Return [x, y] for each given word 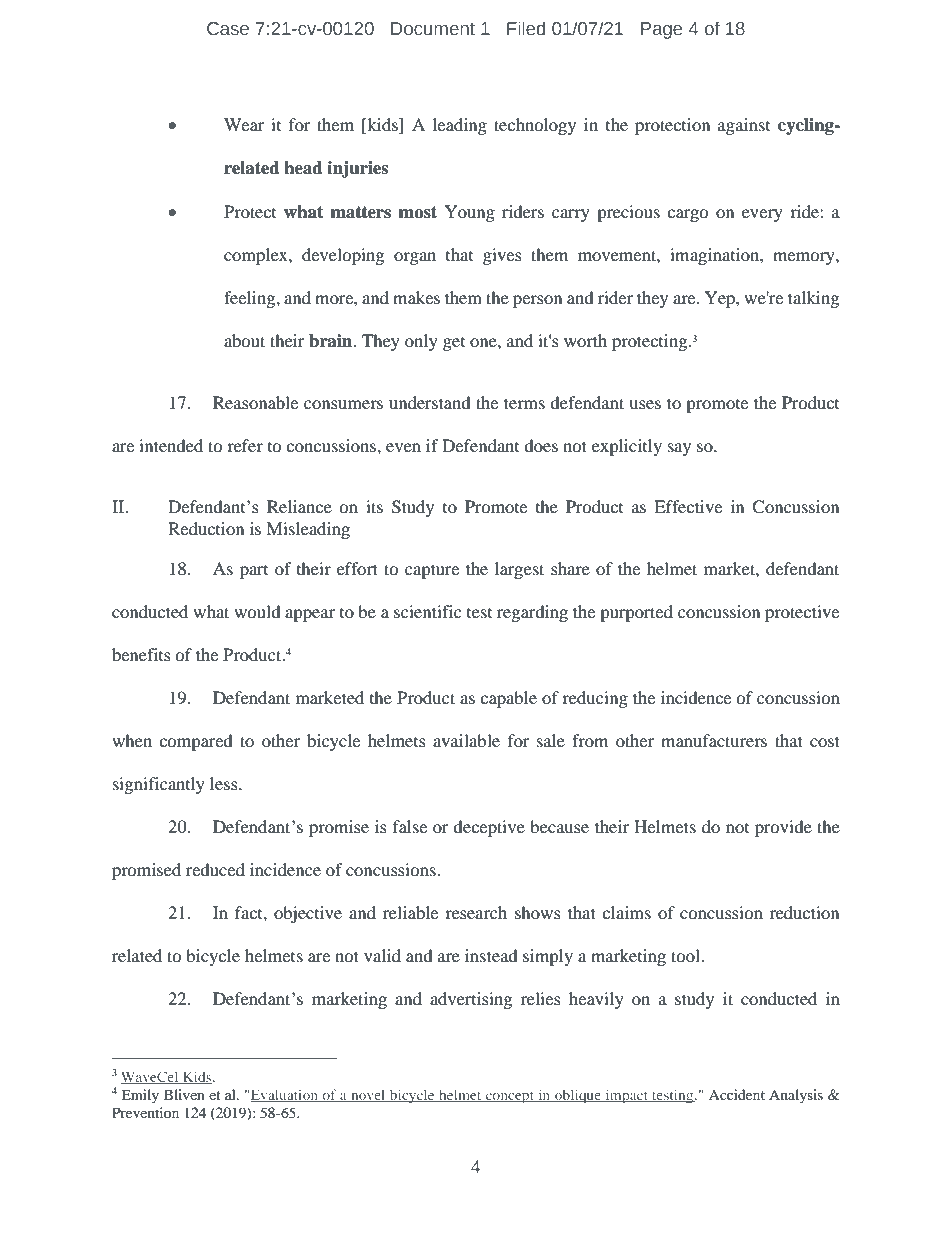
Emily [140, 1096]
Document [433, 29]
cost [825, 741]
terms [524, 403]
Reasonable [255, 402]
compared [196, 742]
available [466, 740]
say [679, 449]
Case [228, 29]
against [744, 126]
